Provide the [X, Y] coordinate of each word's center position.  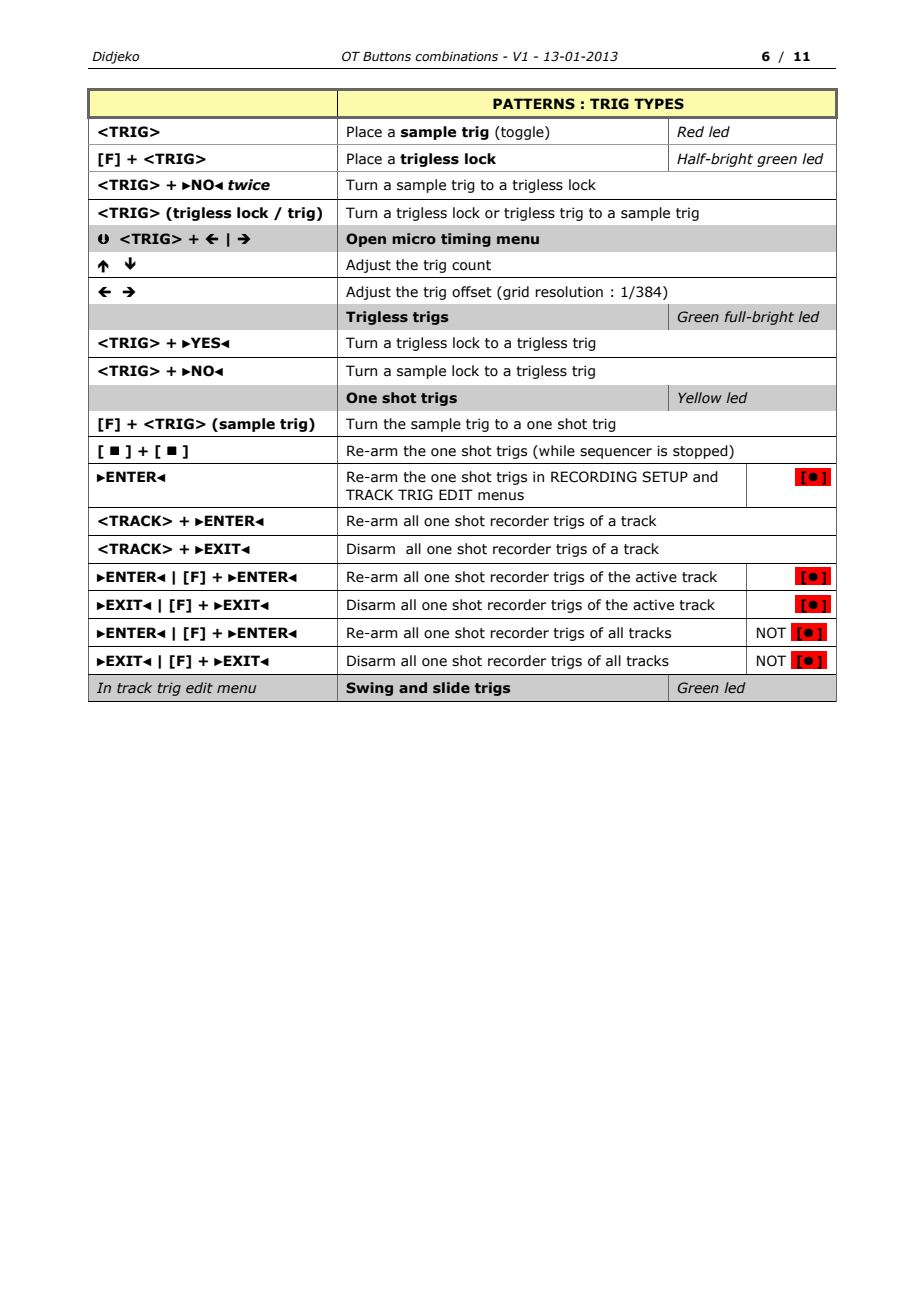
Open [366, 240]
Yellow [700, 397]
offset [472, 292]
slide [451, 687]
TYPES [659, 104]
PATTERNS [534, 104]
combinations [456, 56]
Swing [369, 689]
